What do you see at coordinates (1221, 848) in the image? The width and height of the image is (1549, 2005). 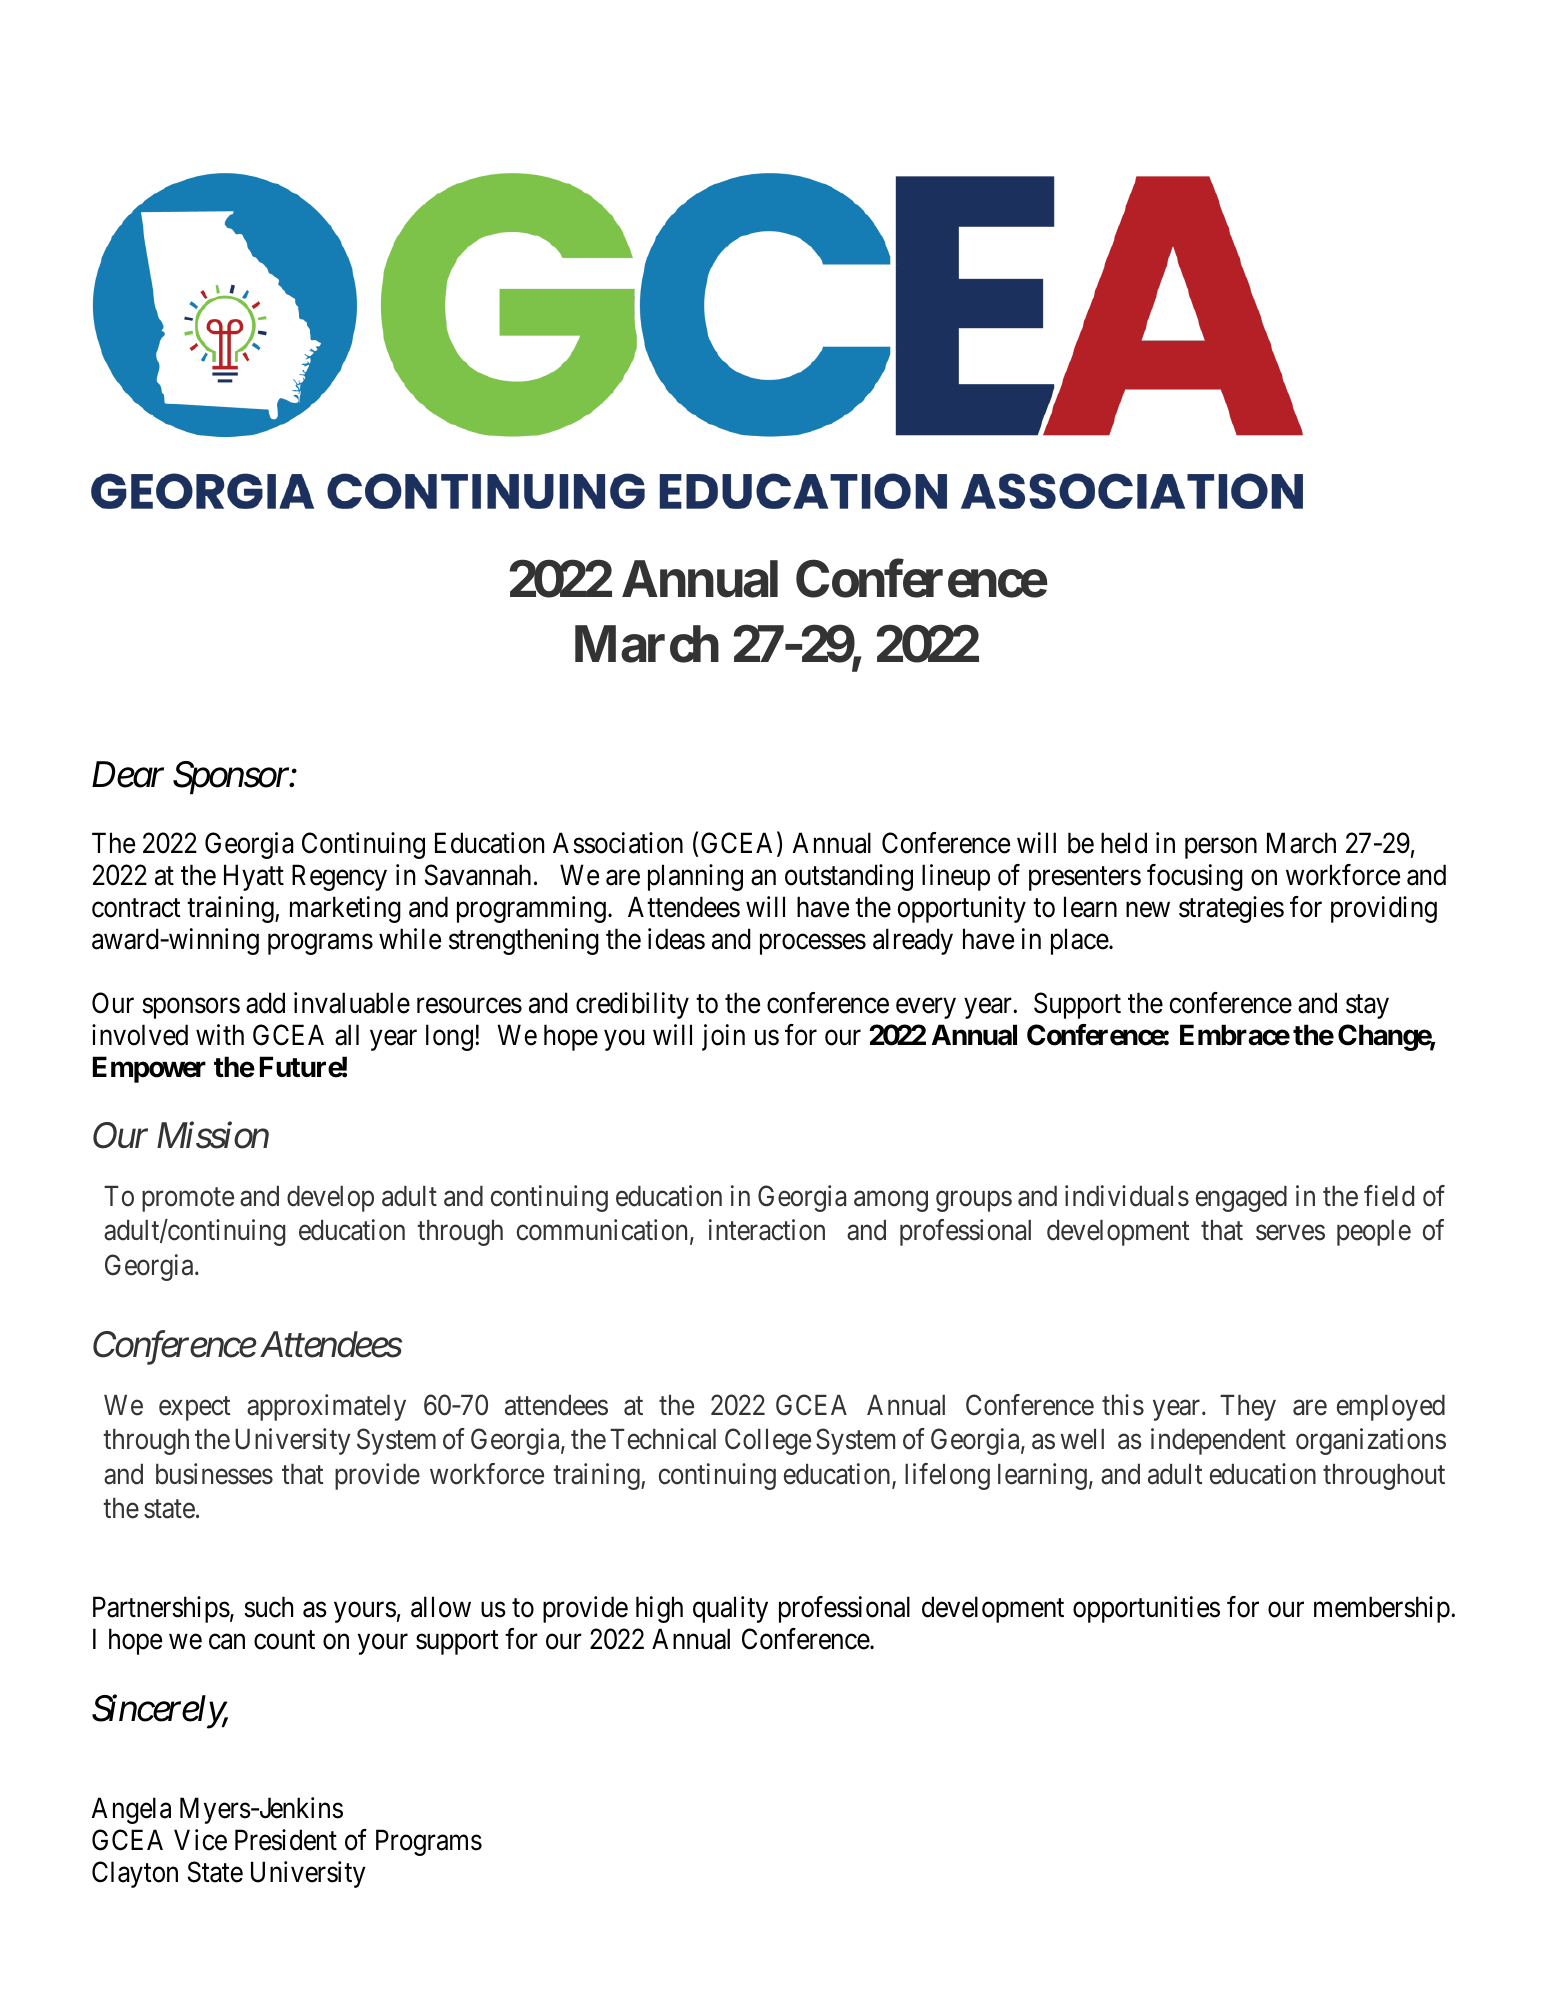 I see `person` at bounding box center [1221, 848].
